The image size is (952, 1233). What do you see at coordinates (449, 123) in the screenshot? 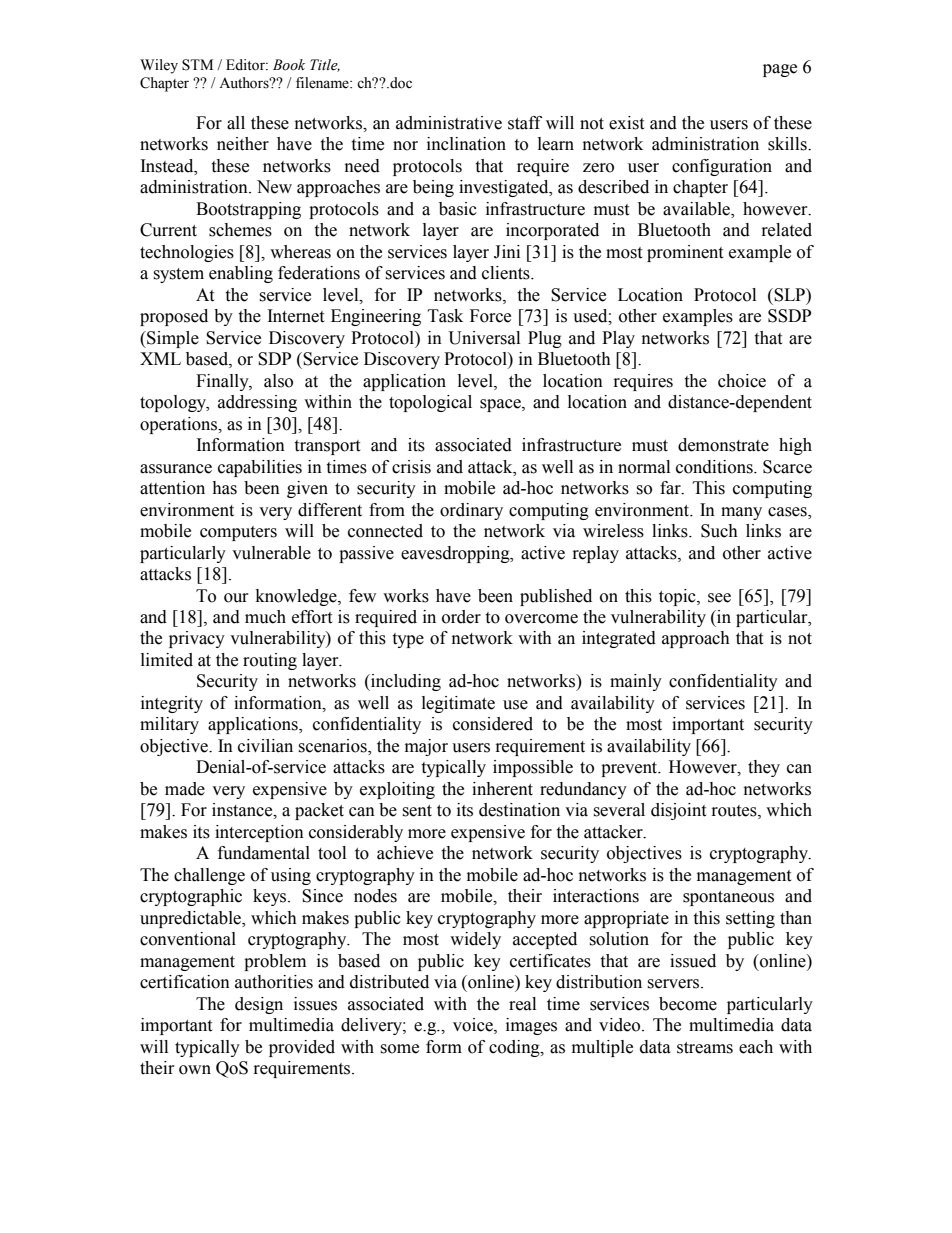
I see `administrative` at bounding box center [449, 123].
